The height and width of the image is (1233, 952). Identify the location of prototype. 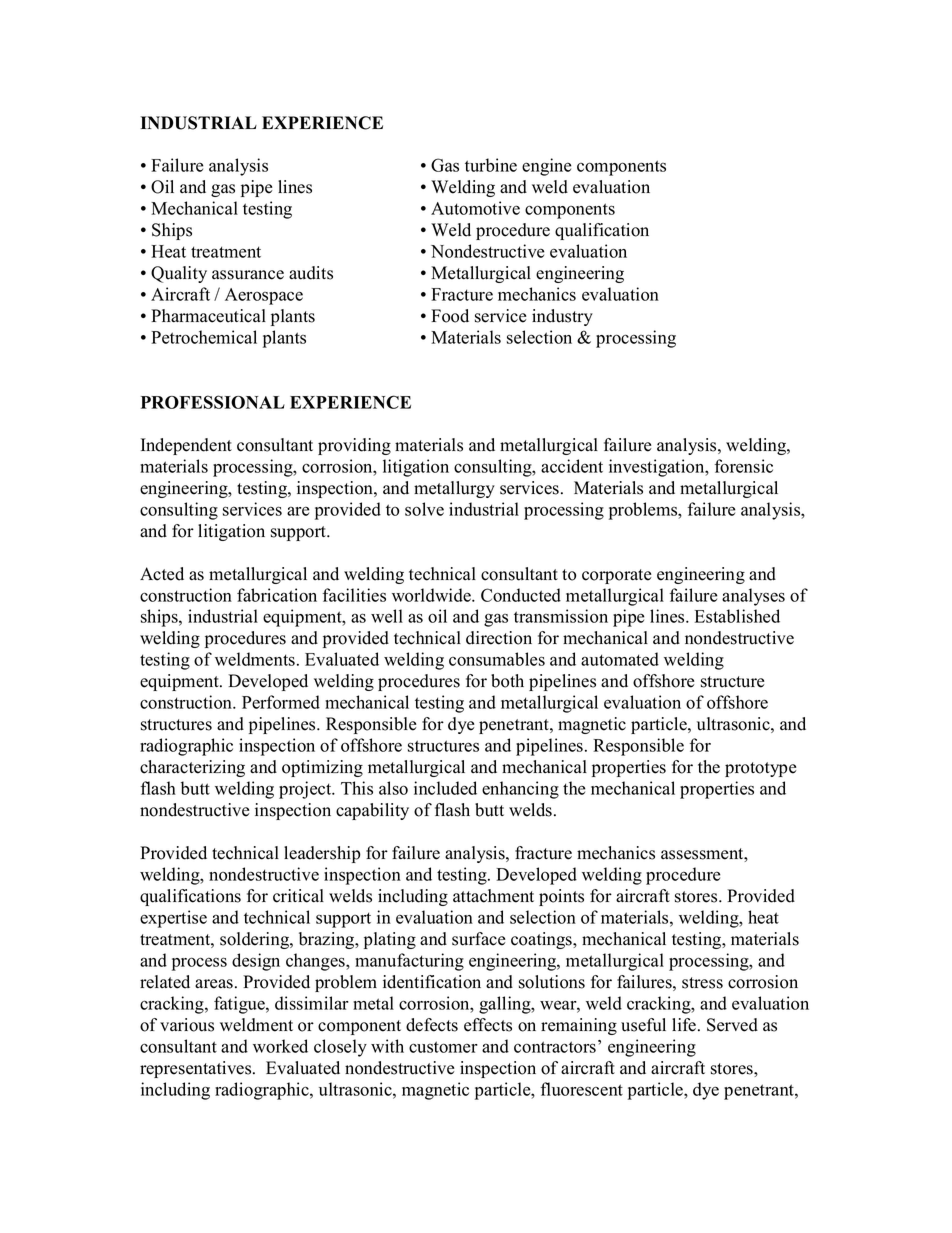
(760, 769).
